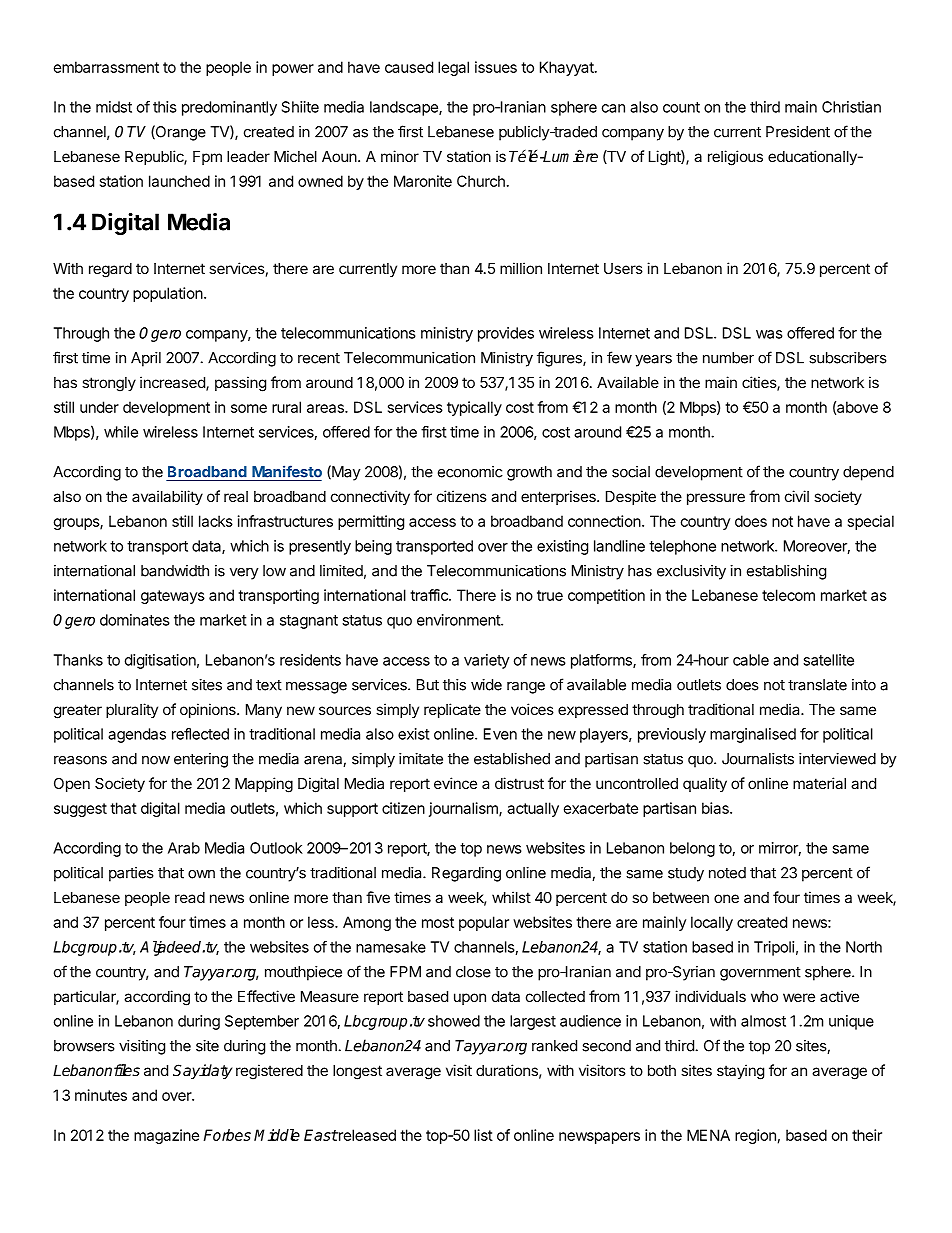 The width and height of the screenshot is (952, 1233). Describe the element at coordinates (453, 68) in the screenshot. I see `legal` at that location.
